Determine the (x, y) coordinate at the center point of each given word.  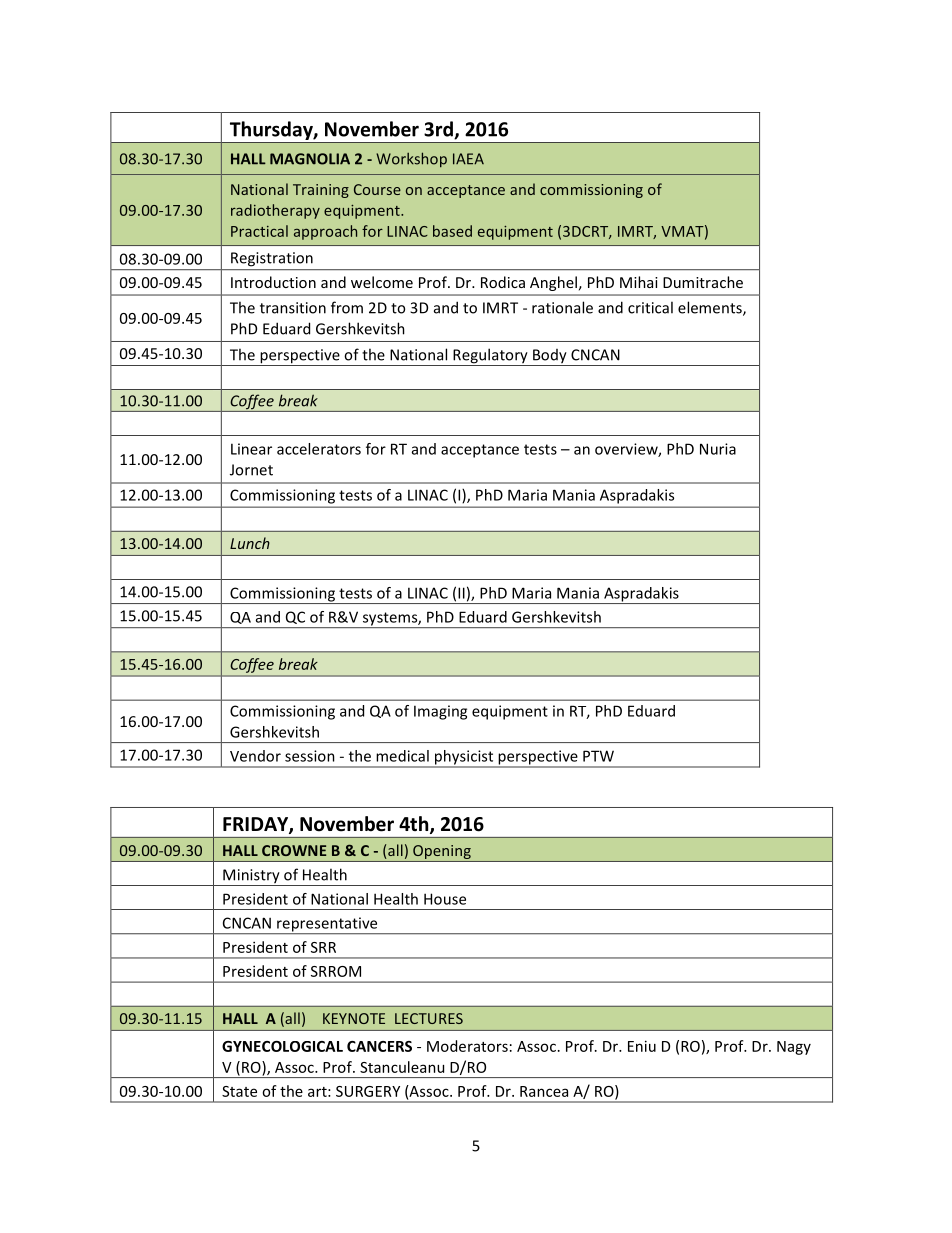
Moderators (467, 1046)
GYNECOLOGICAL (282, 1046)
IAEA (468, 159)
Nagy (794, 1048)
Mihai (639, 282)
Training (321, 191)
